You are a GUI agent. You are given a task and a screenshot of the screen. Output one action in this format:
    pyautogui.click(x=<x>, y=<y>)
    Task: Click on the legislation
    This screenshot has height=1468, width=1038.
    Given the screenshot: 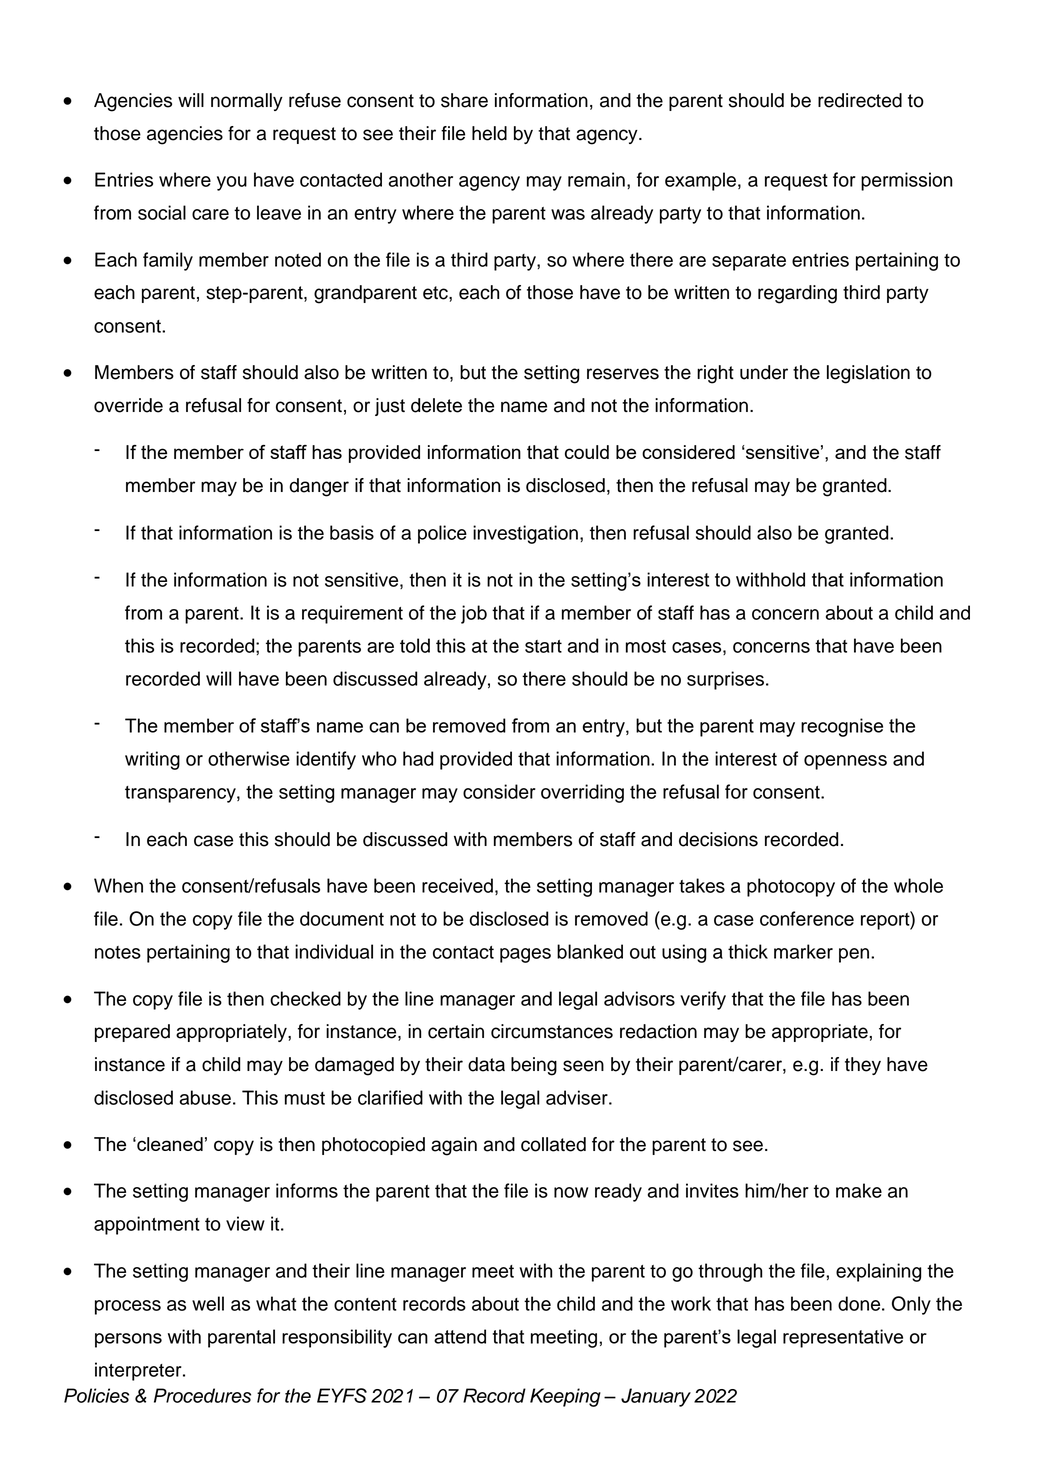 What is the action you would take?
    pyautogui.click(x=868, y=374)
